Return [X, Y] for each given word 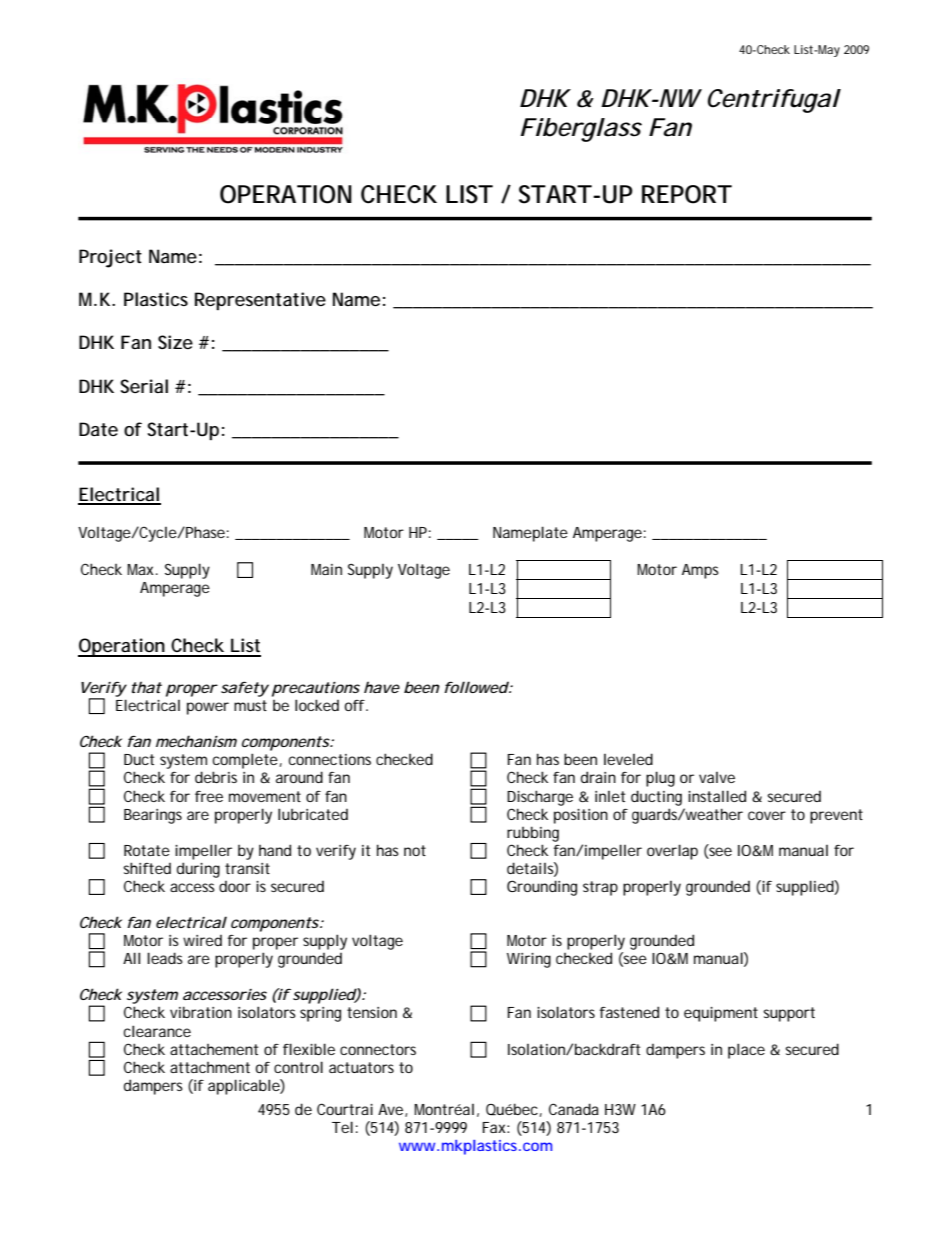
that [147, 687]
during [198, 870]
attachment [210, 1067]
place [746, 1051]
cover [767, 815]
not [415, 850]
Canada [574, 1109]
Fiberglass [581, 130]
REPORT [687, 194]
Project [110, 258]
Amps [700, 571]
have [382, 687]
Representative [260, 301]
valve [717, 777]
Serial [144, 386]
